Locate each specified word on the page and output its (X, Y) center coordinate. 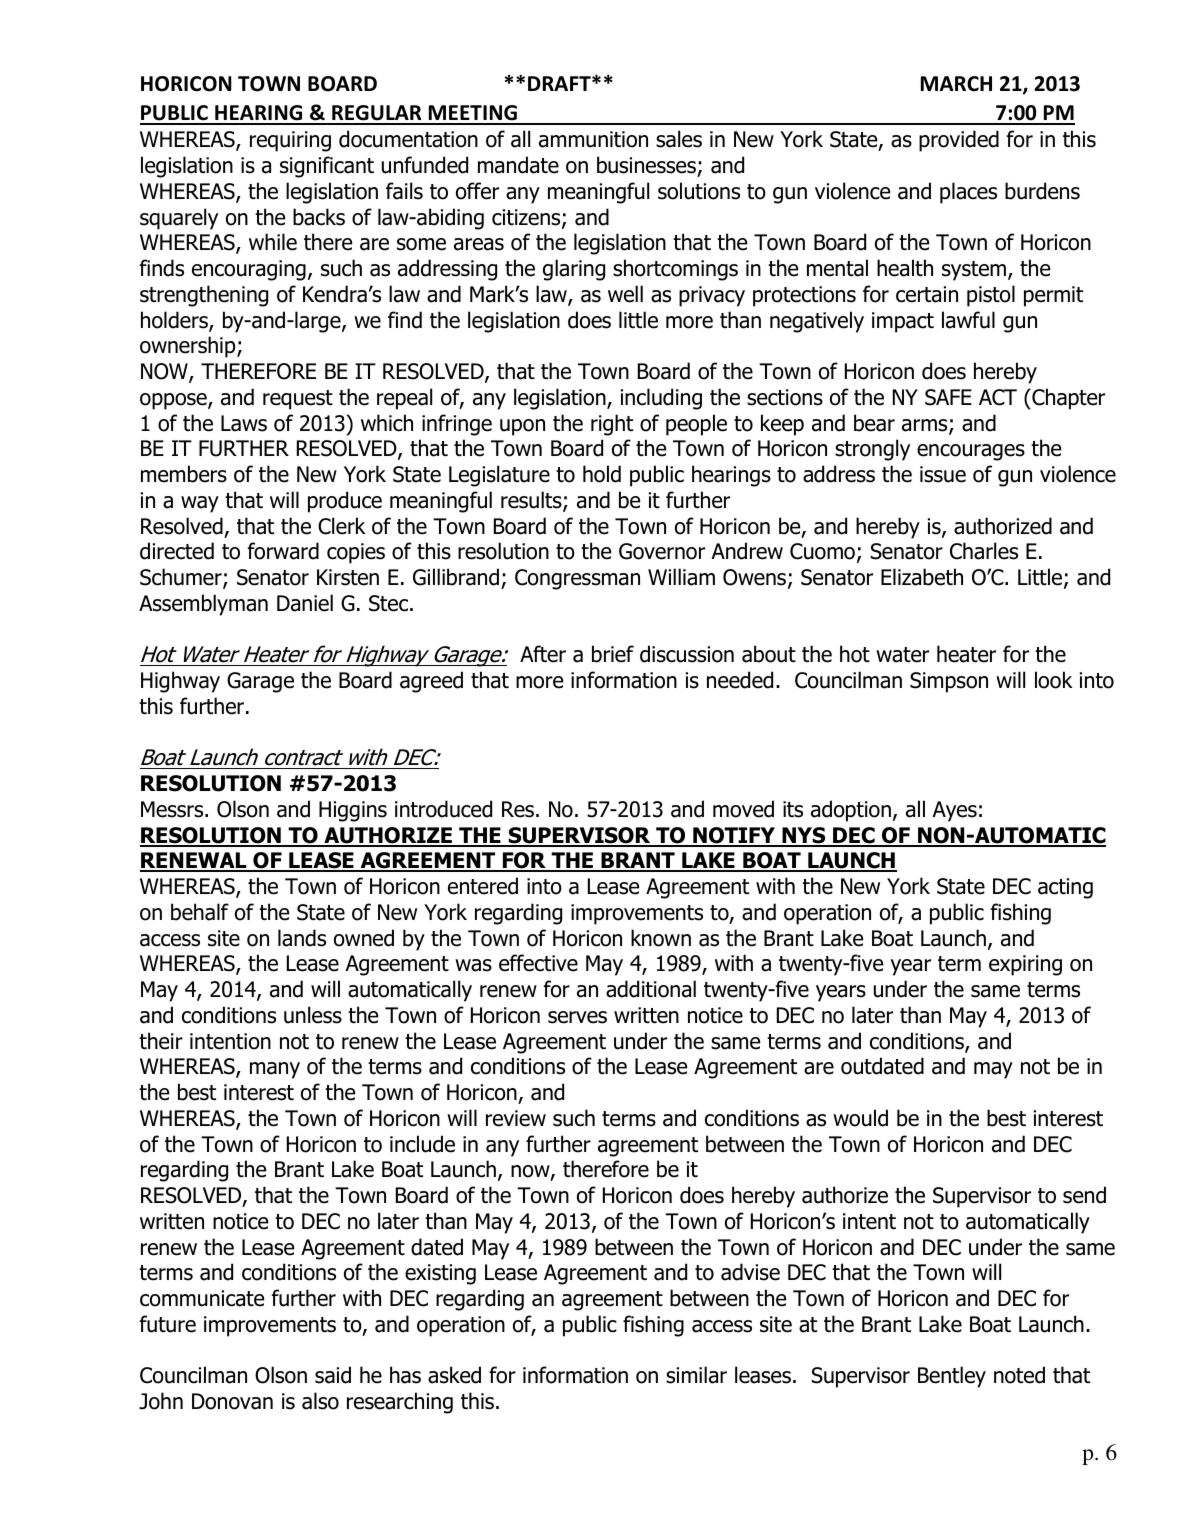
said (333, 1375)
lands (302, 938)
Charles (984, 551)
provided (959, 141)
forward (283, 551)
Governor (662, 551)
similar (696, 1375)
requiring (290, 141)
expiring (1025, 965)
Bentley (952, 1377)
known (661, 938)
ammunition (593, 139)
